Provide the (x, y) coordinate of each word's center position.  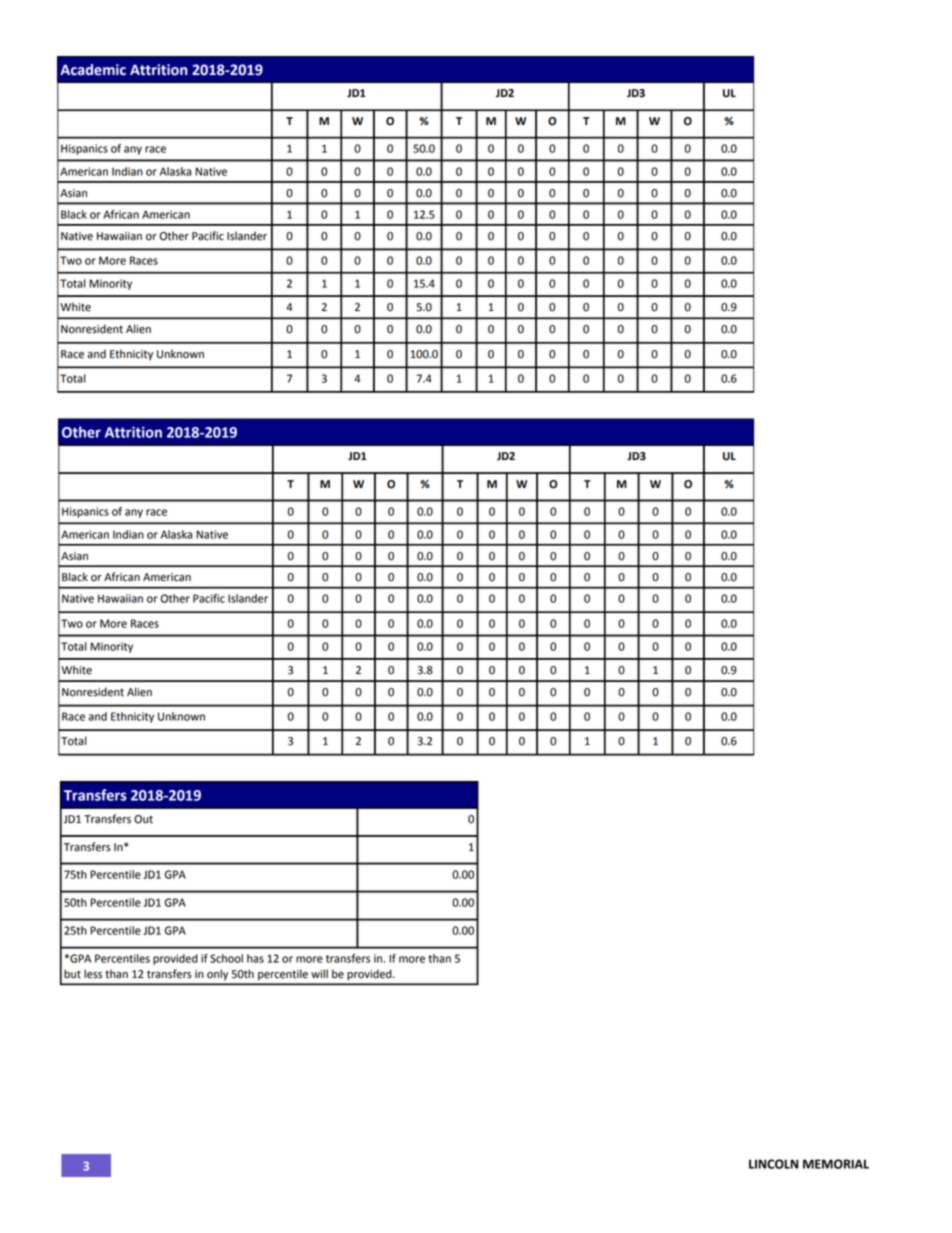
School (226, 958)
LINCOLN (773, 1164)
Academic (93, 70)
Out (143, 819)
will (319, 973)
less (93, 974)
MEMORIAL (836, 1164)
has (255, 958)
